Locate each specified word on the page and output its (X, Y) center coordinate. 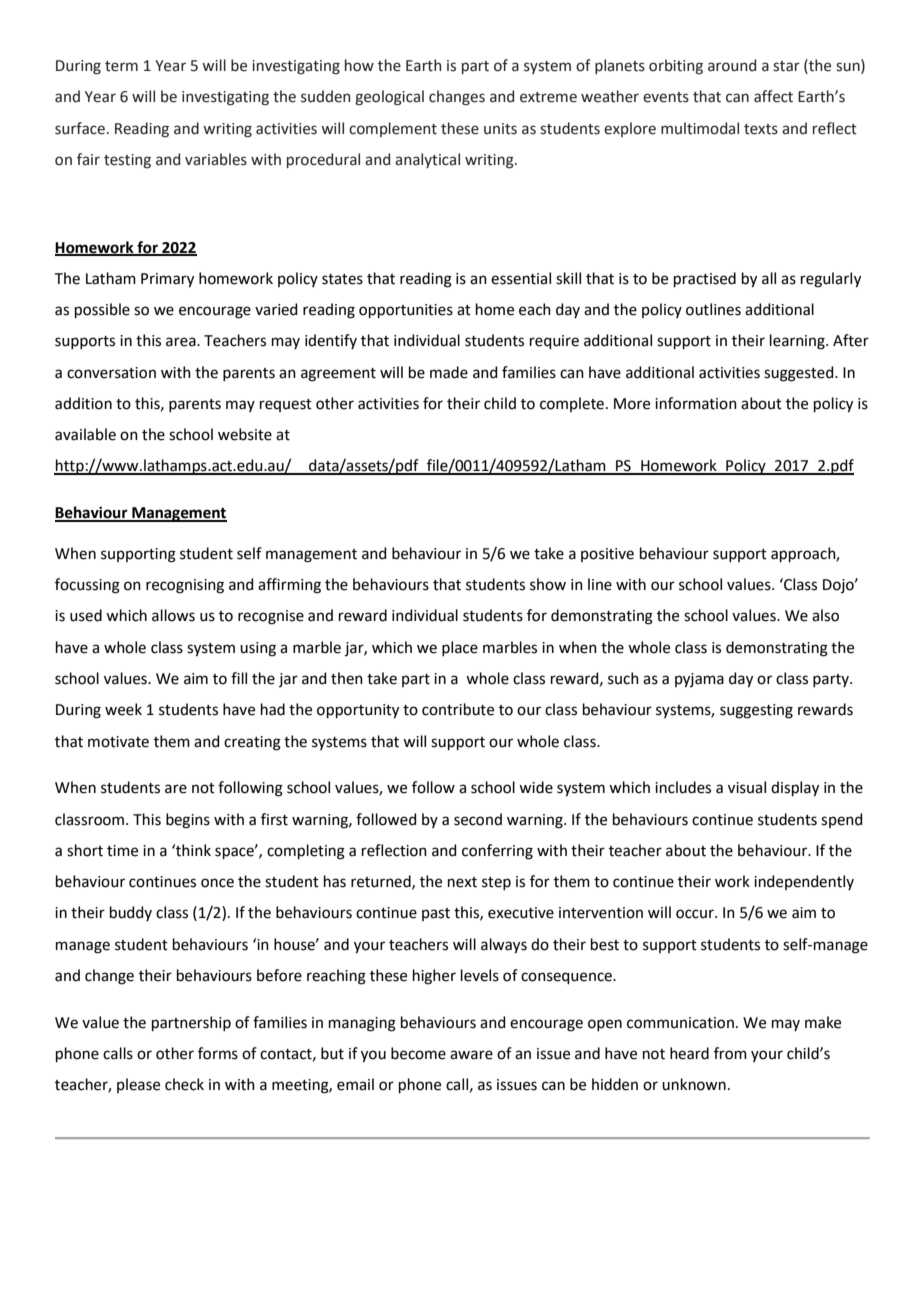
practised (705, 279)
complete (572, 404)
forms (218, 1053)
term (121, 66)
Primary (167, 280)
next (462, 882)
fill (239, 678)
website (245, 434)
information (696, 403)
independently (804, 882)
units (500, 129)
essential (521, 278)
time (122, 851)
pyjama (699, 680)
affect (773, 96)
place (460, 648)
